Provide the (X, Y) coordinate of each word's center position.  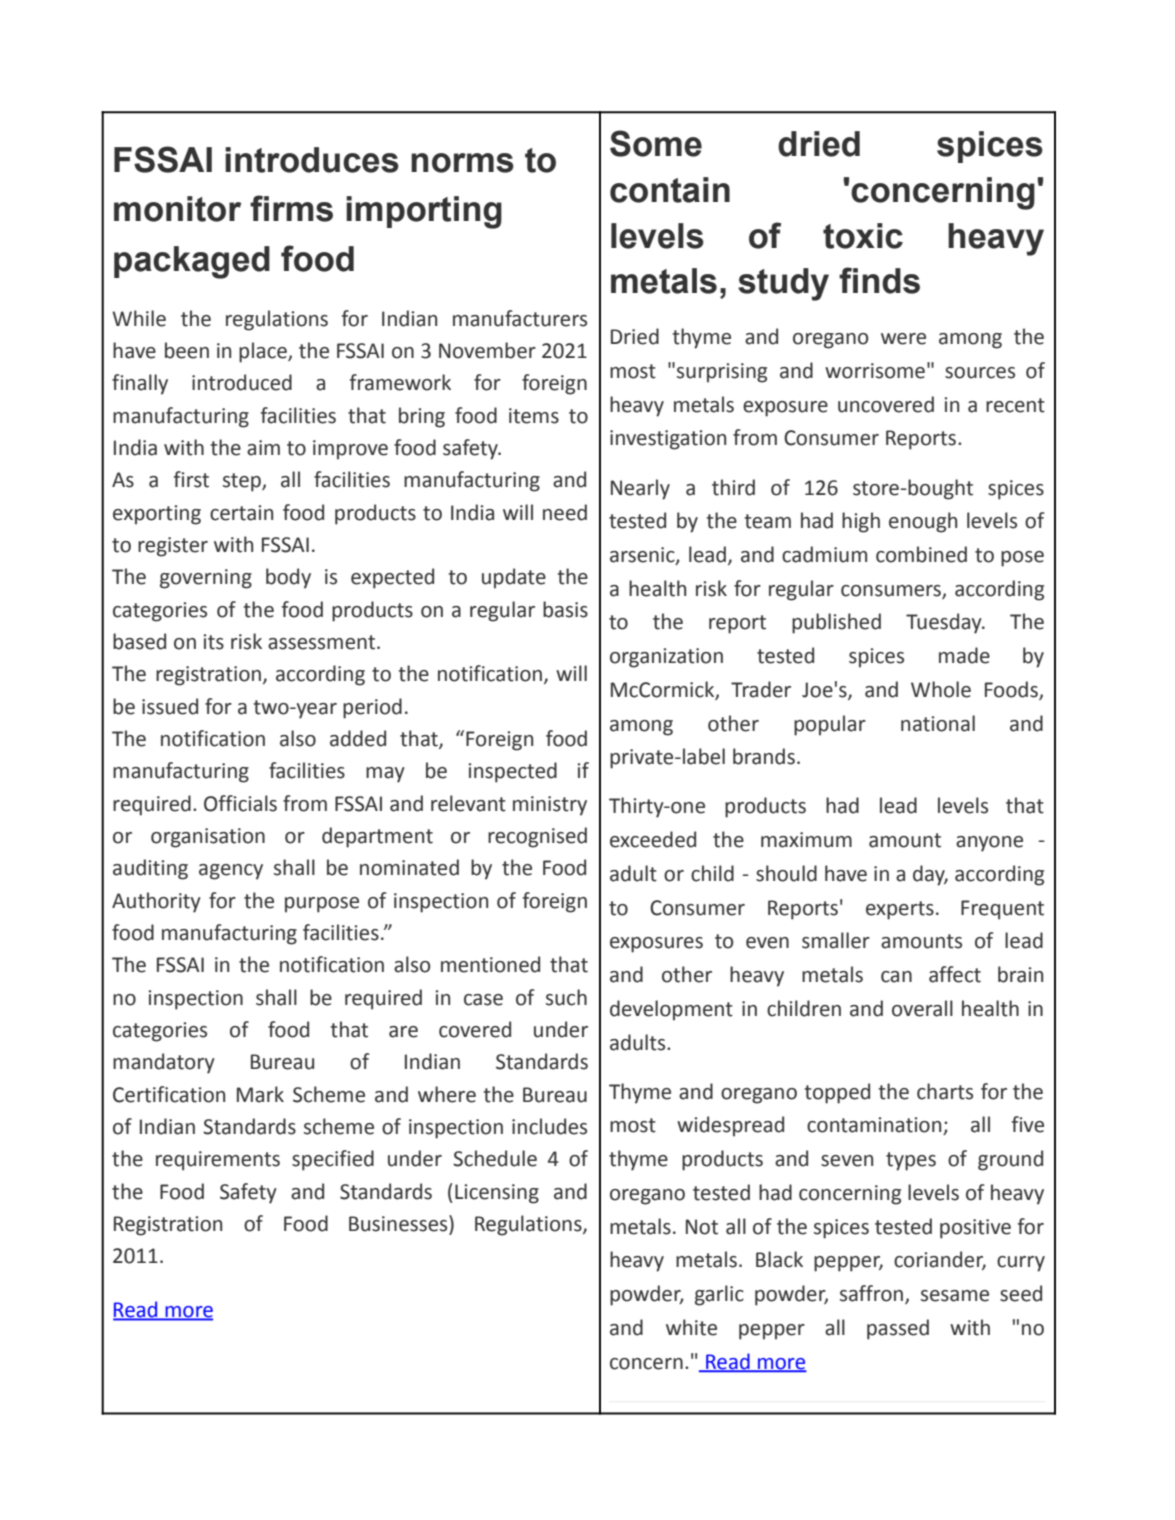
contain (670, 190)
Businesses (399, 1224)
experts (900, 910)
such (566, 997)
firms (291, 208)
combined (921, 554)
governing (206, 579)
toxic (863, 236)
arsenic (643, 556)
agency (231, 872)
